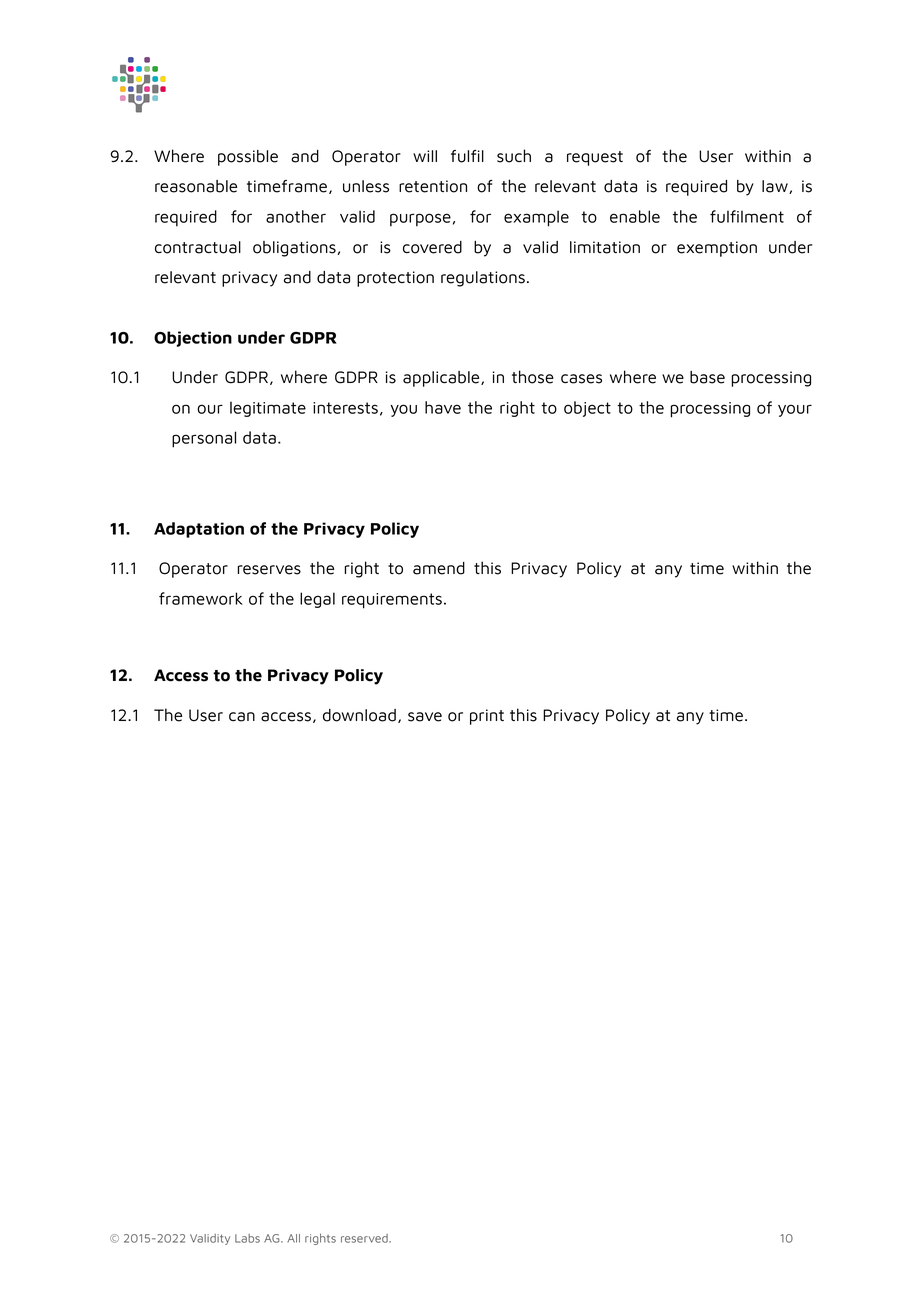 Image resolution: width=924 pixels, height=1307 pixels. What do you see at coordinates (293, 1238) in the screenshot?
I see `All` at bounding box center [293, 1238].
